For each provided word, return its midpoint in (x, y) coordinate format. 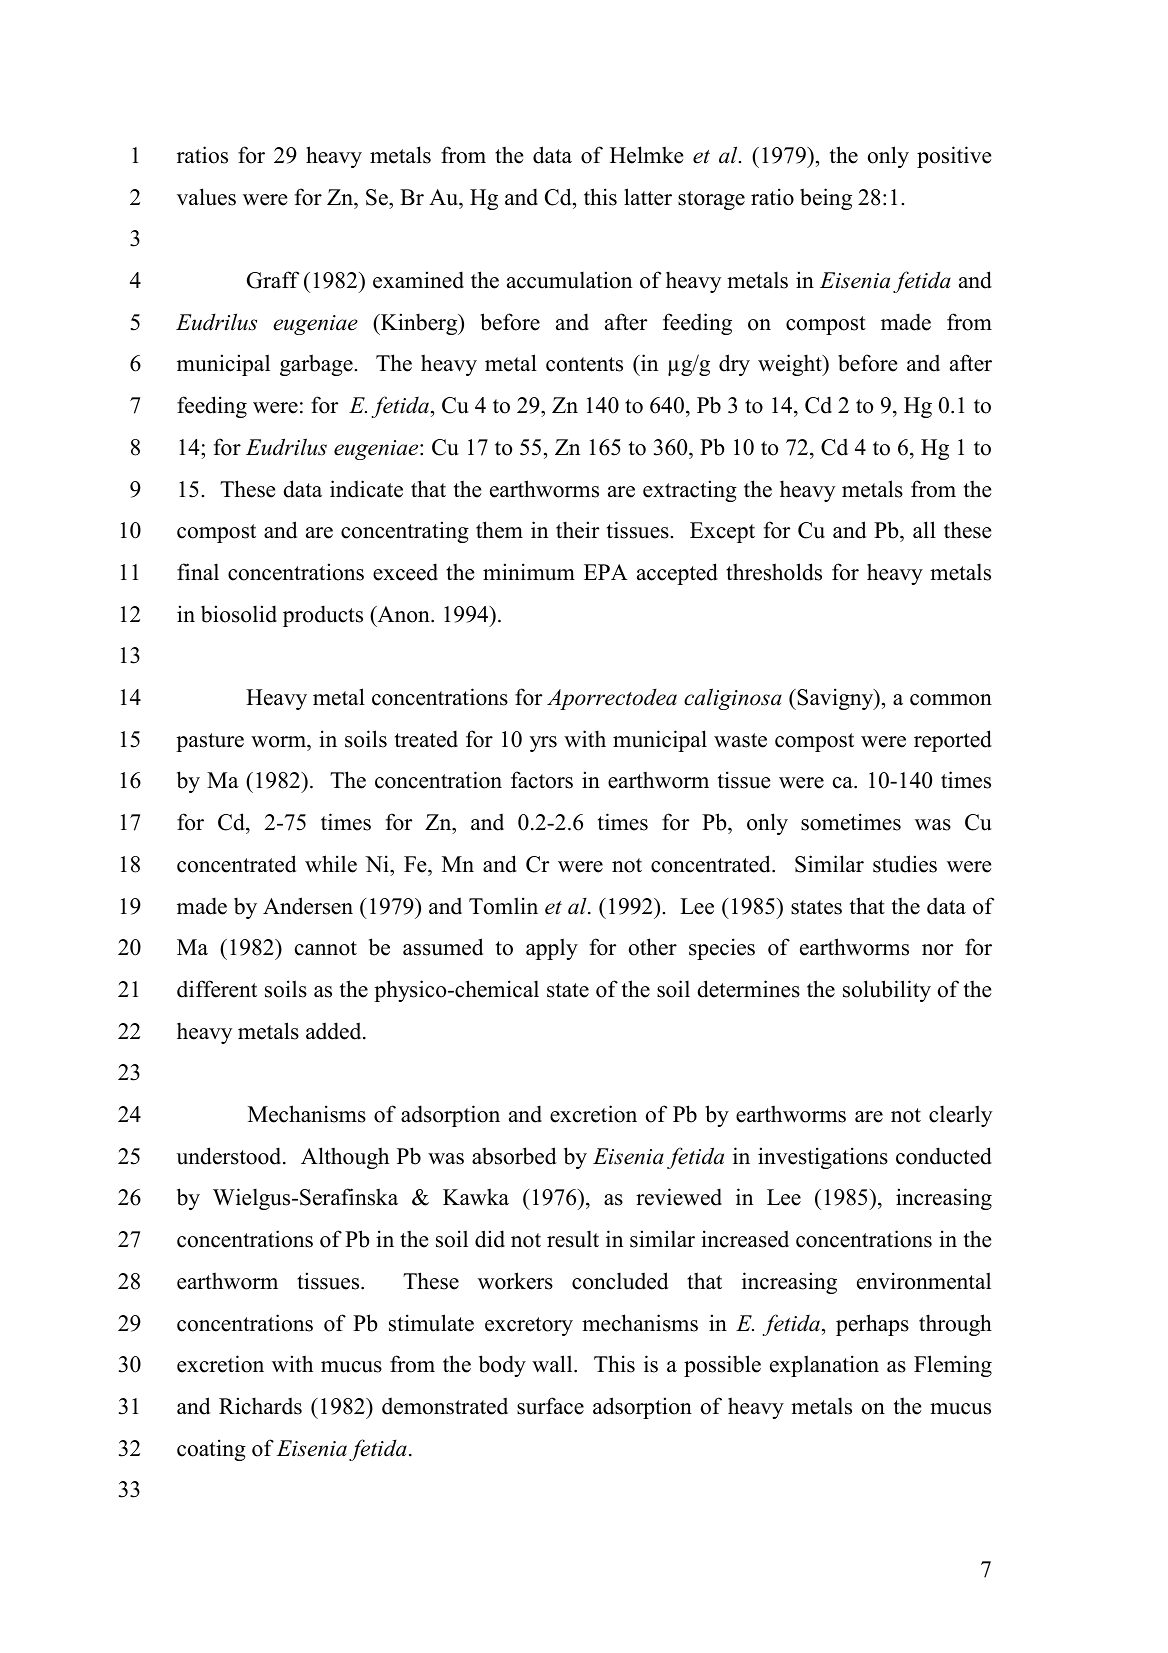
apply (552, 949)
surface (550, 1406)
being (826, 199)
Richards (260, 1406)
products (323, 616)
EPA (606, 572)
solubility (887, 991)
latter (648, 197)
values (206, 197)
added (335, 1031)
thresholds (774, 572)
